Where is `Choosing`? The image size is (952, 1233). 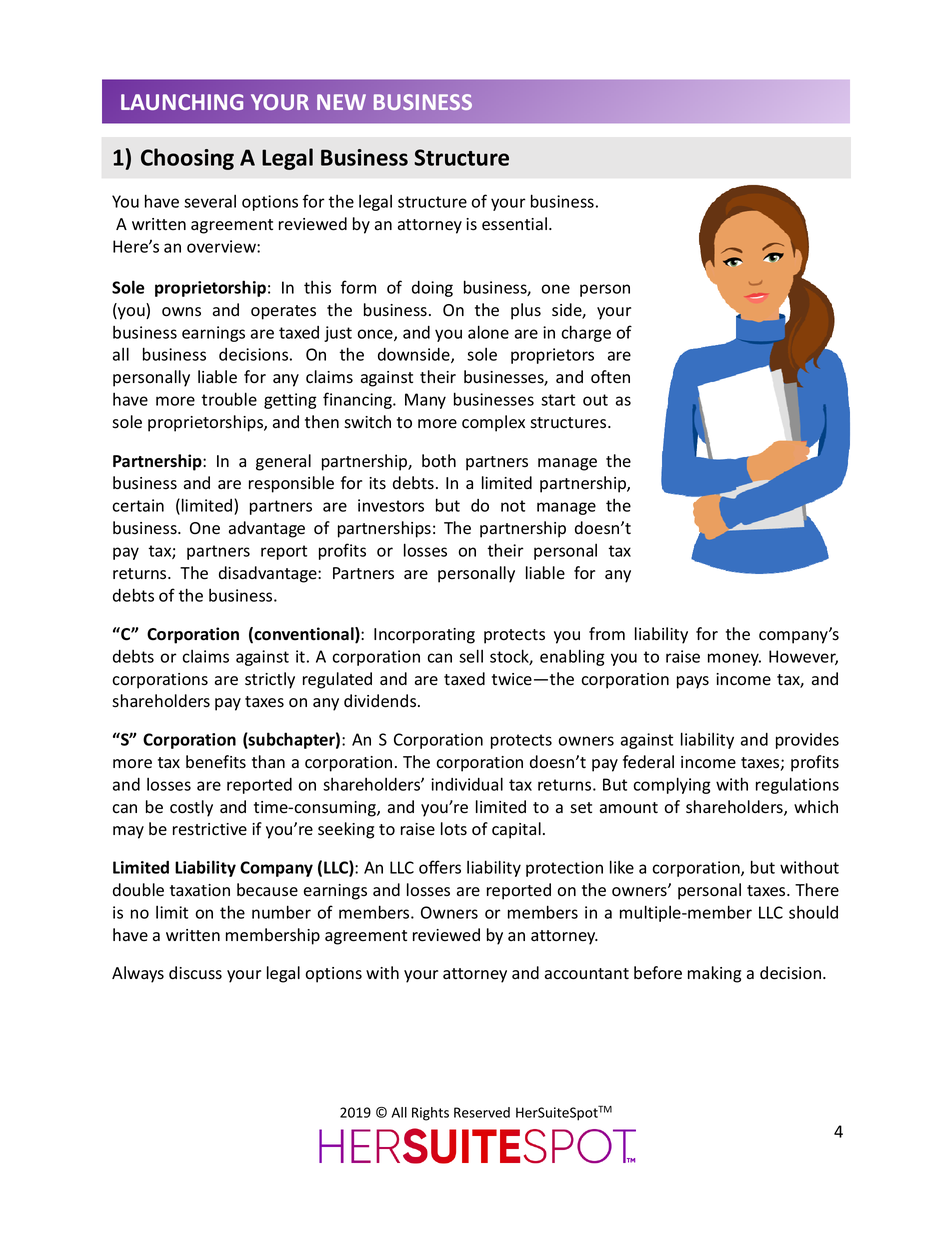
Choosing is located at coordinates (187, 159).
